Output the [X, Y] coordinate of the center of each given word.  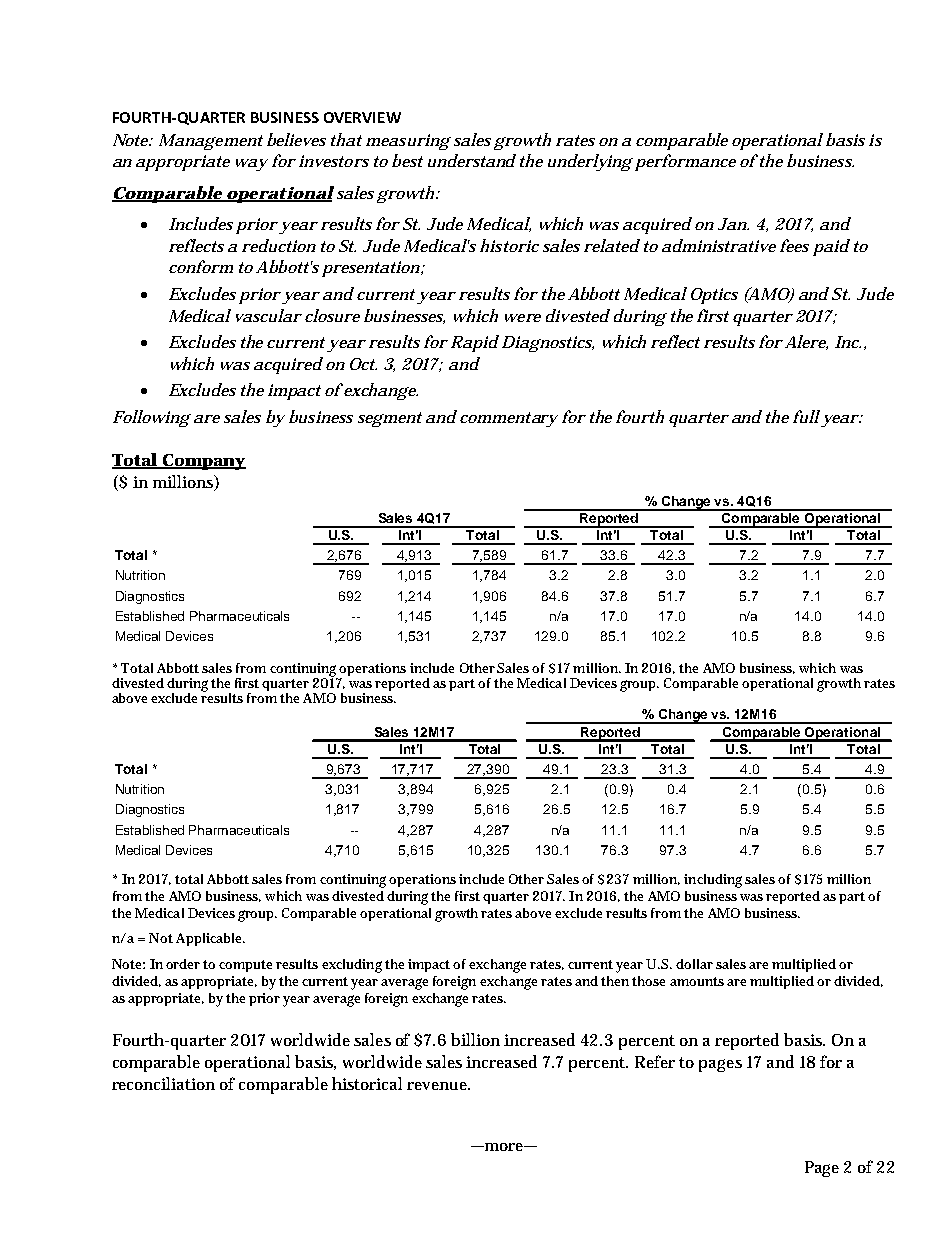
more [504, 1147]
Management [211, 142]
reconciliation [163, 1083]
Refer [655, 1061]
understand [472, 160]
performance [685, 162]
